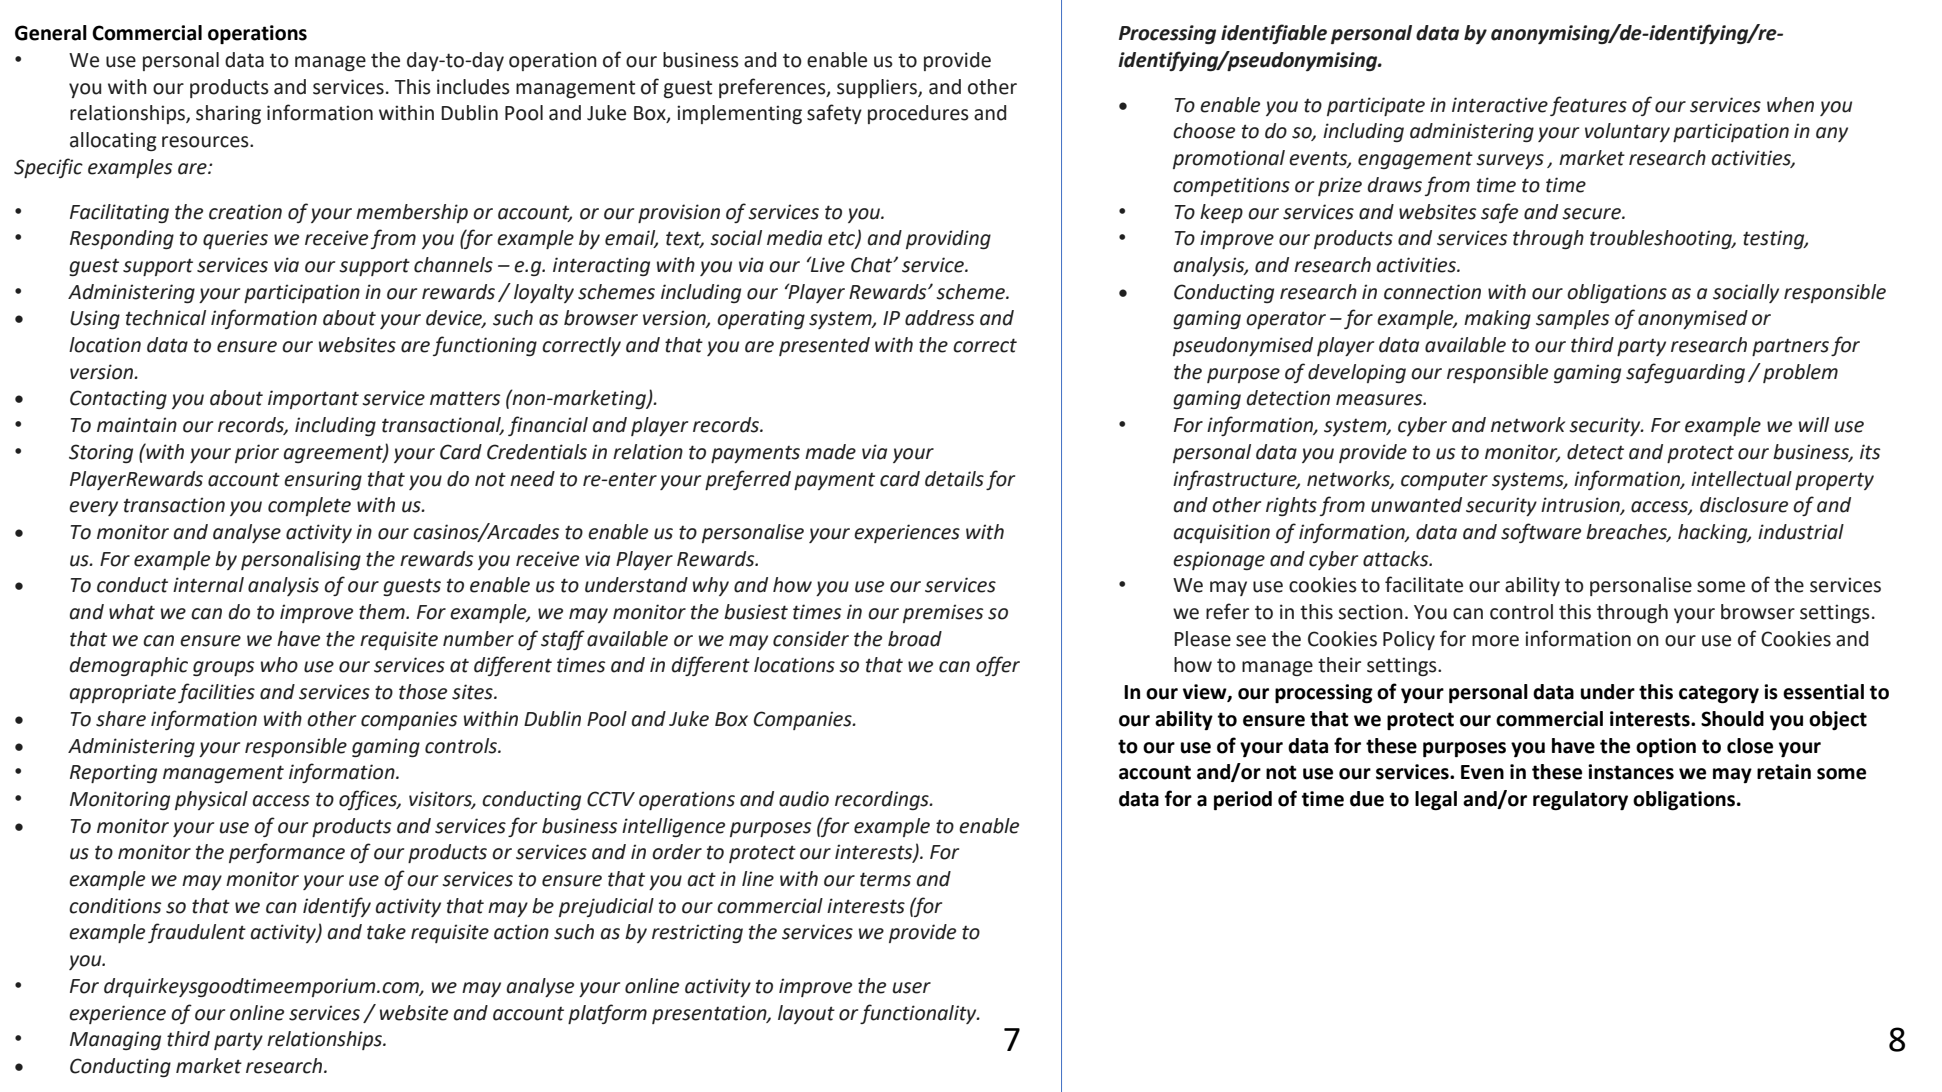 The width and height of the screenshot is (1942, 1092). What do you see at coordinates (948, 239) in the screenshot?
I see `providing` at bounding box center [948, 239].
